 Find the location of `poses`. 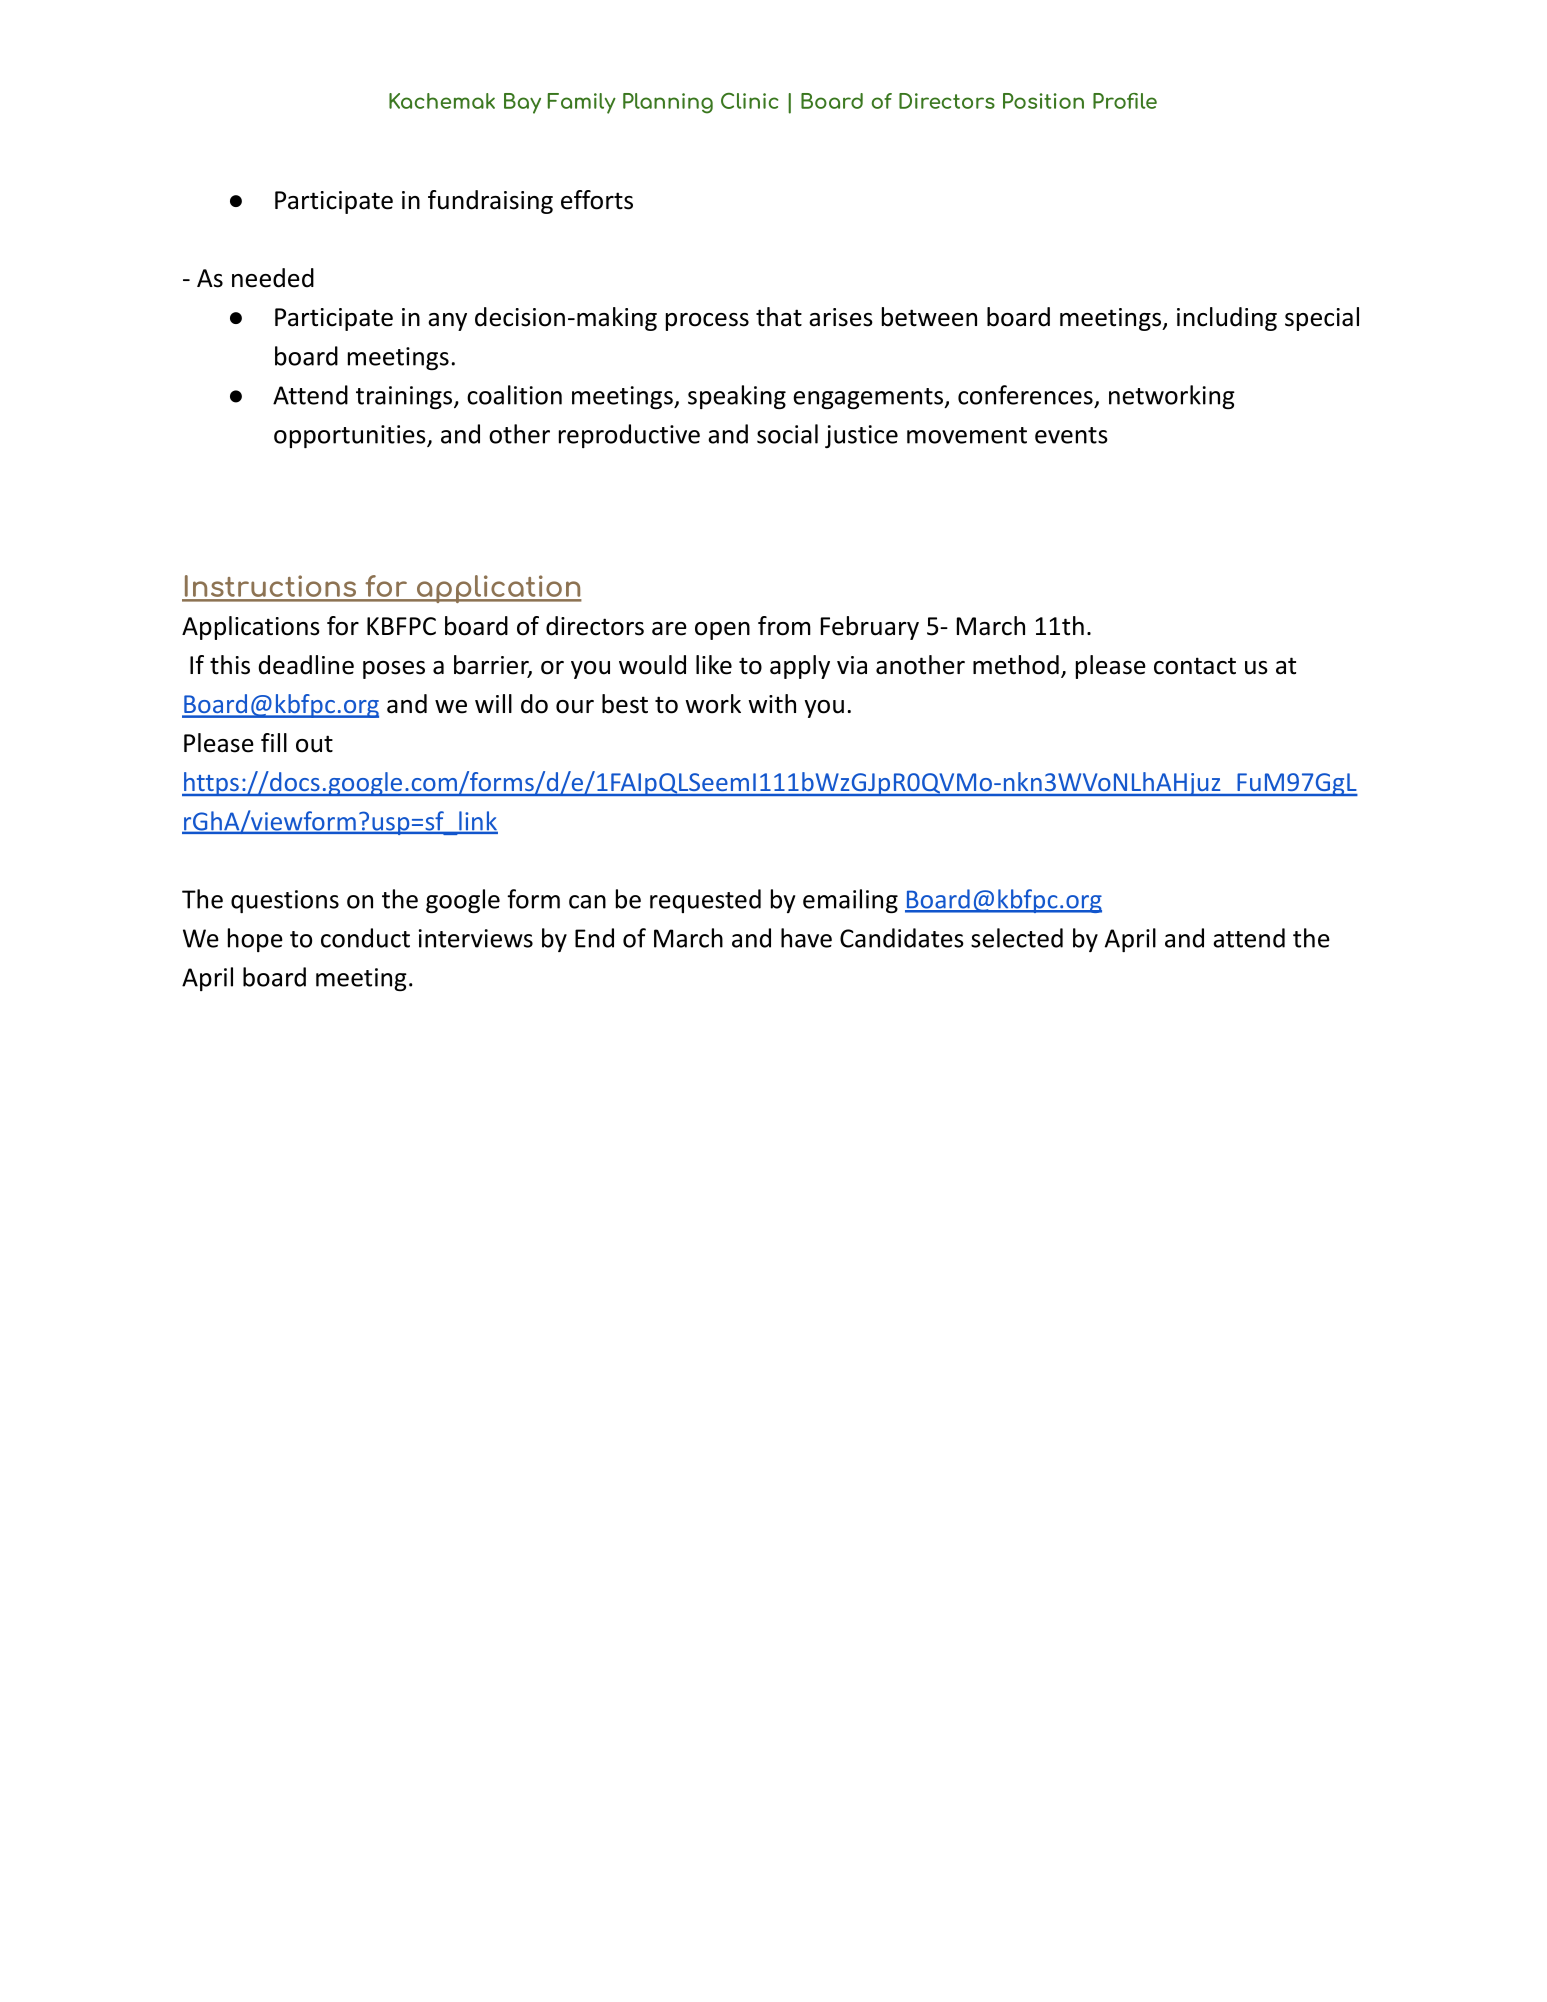

poses is located at coordinates (394, 670).
